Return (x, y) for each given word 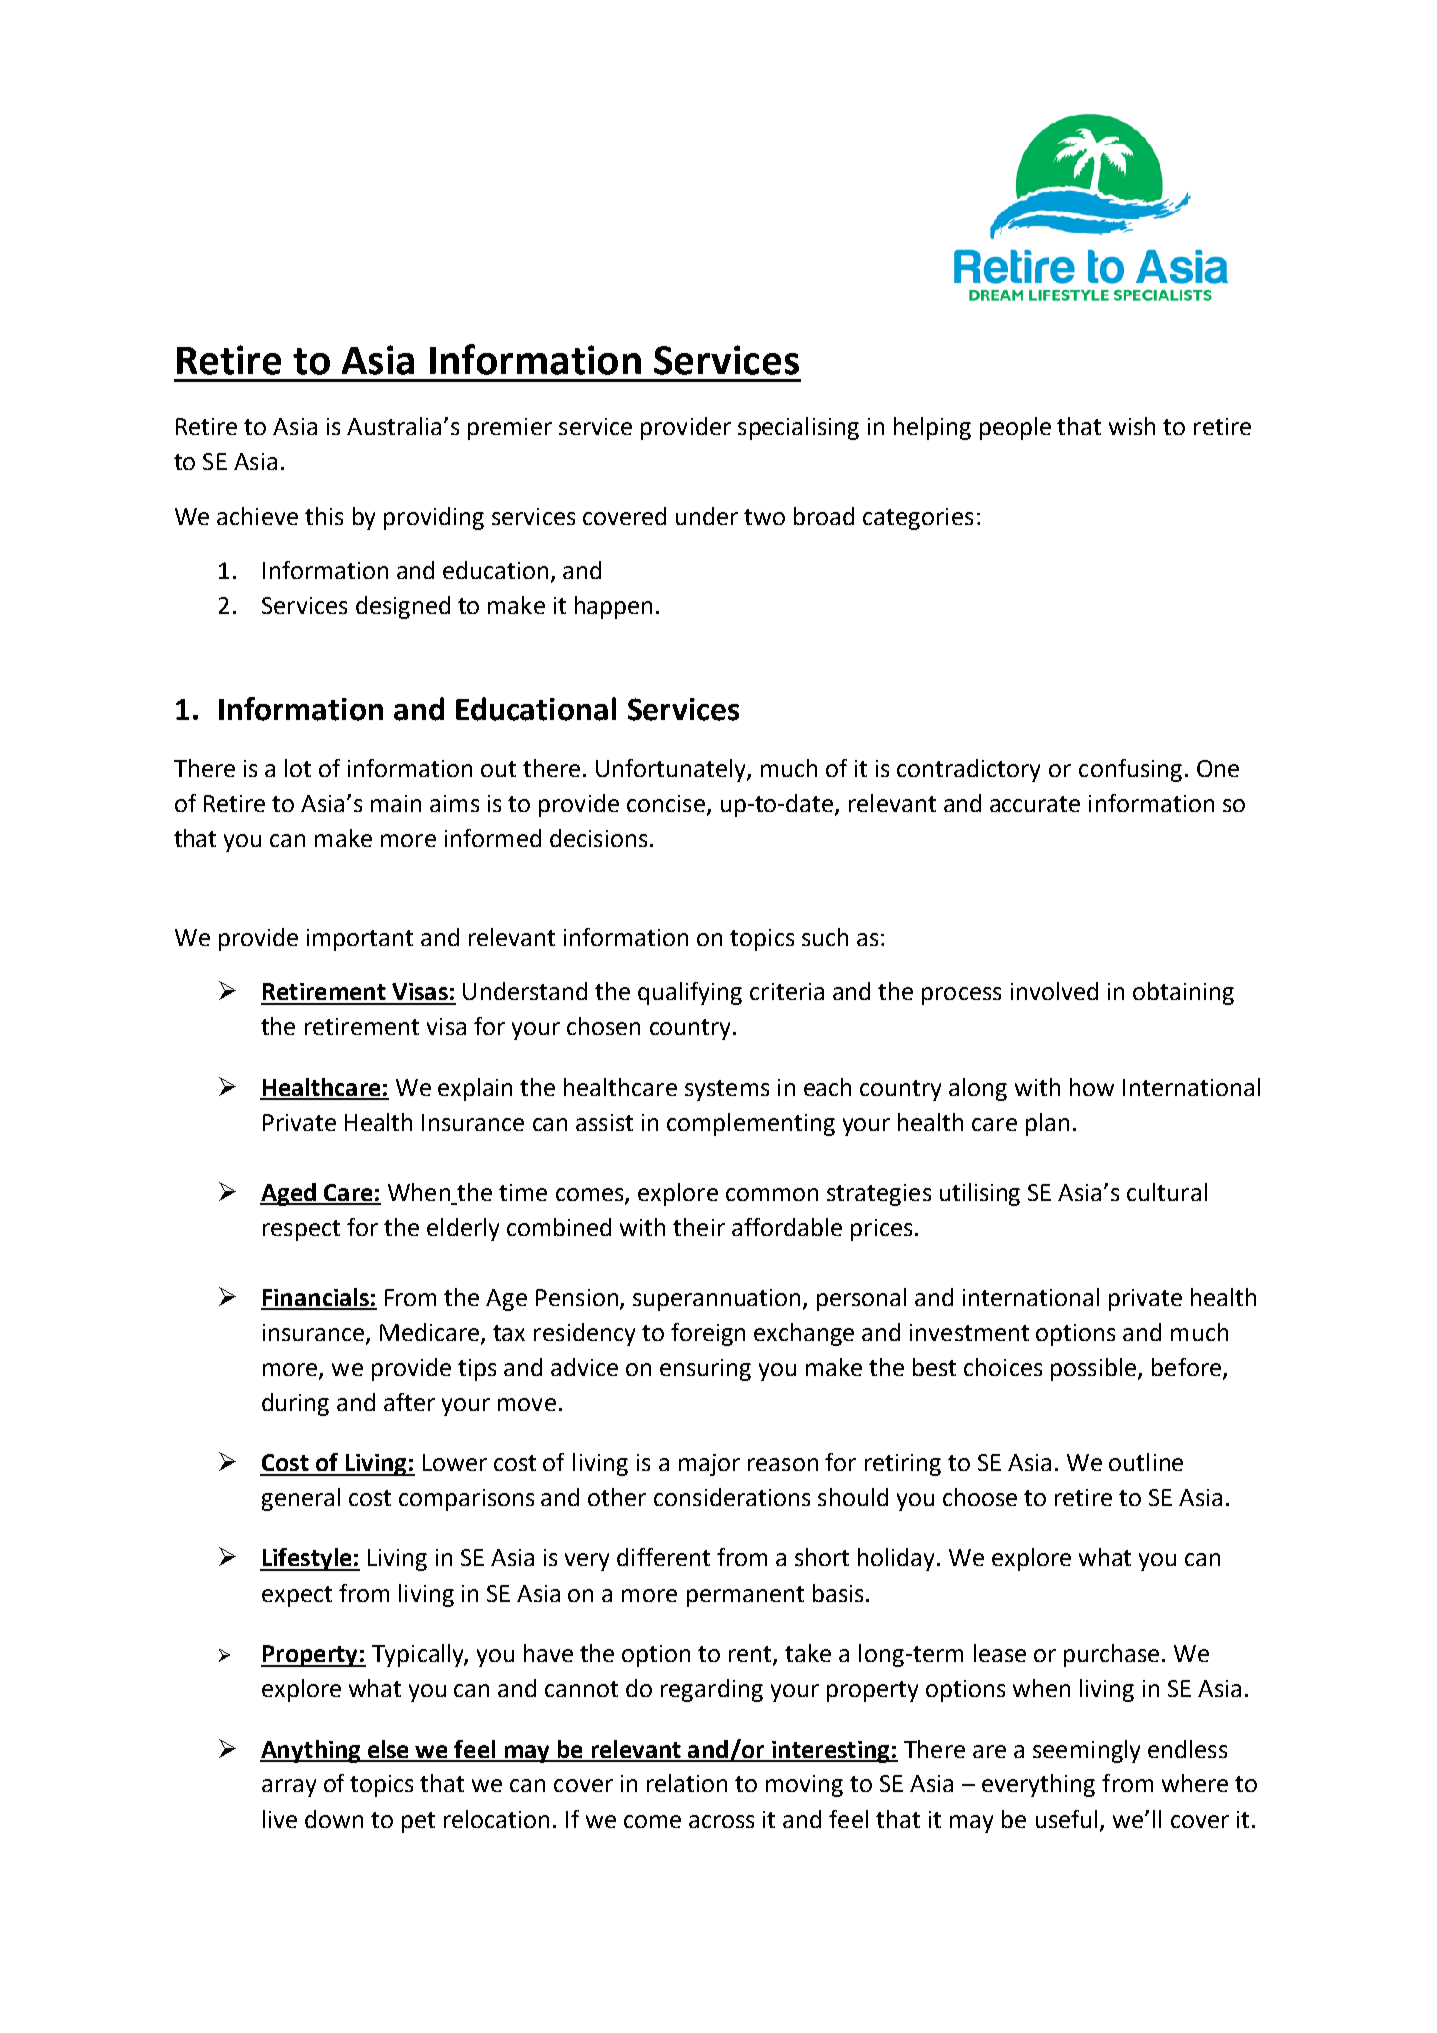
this (324, 516)
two (764, 517)
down (334, 1819)
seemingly (1086, 1751)
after (409, 1402)
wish (1132, 426)
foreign (708, 1334)
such (825, 937)
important (360, 940)
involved (1054, 991)
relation (687, 1783)
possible (1095, 1369)
